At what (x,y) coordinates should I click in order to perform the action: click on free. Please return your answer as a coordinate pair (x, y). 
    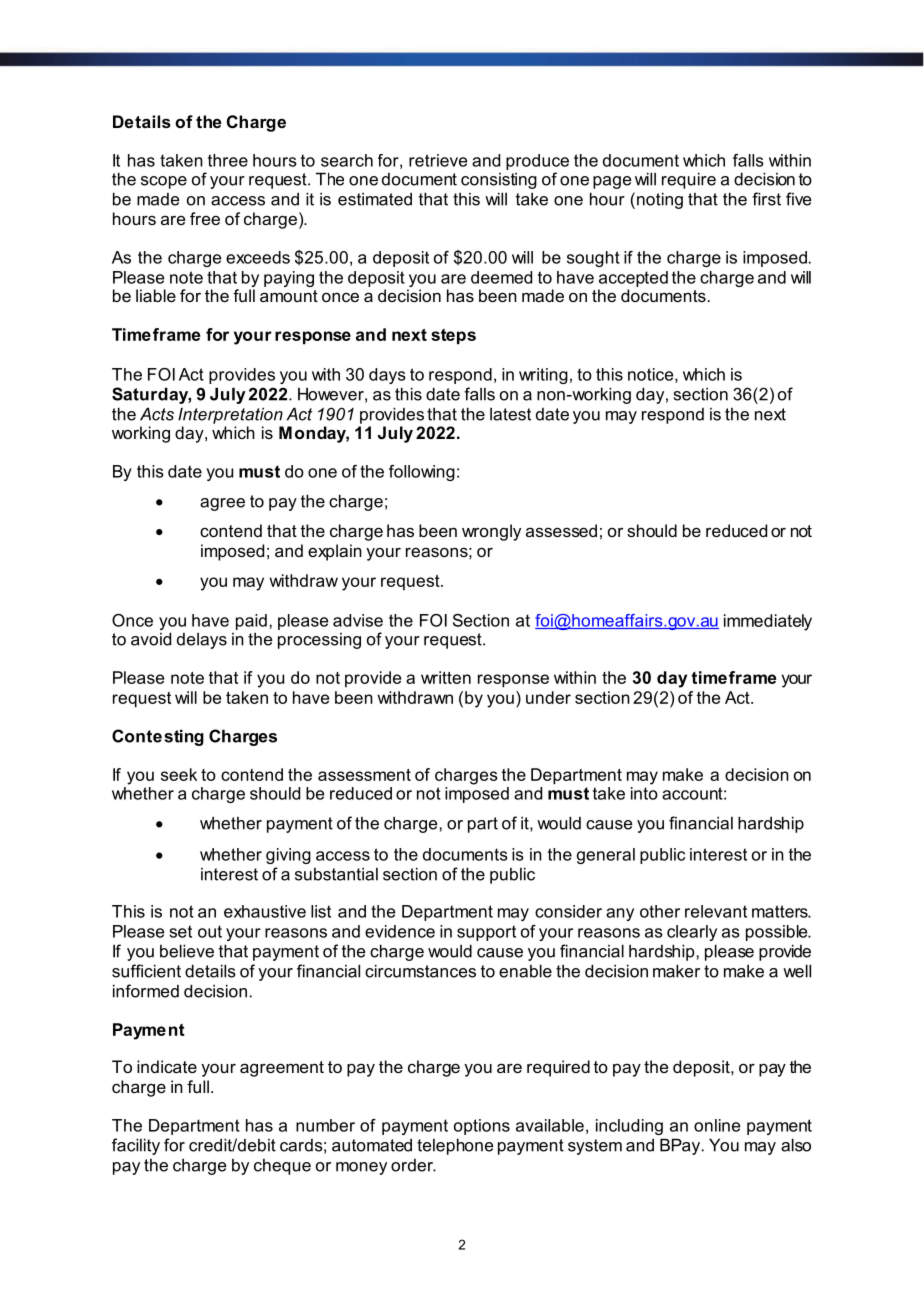
    Looking at the image, I should click on (205, 218).
